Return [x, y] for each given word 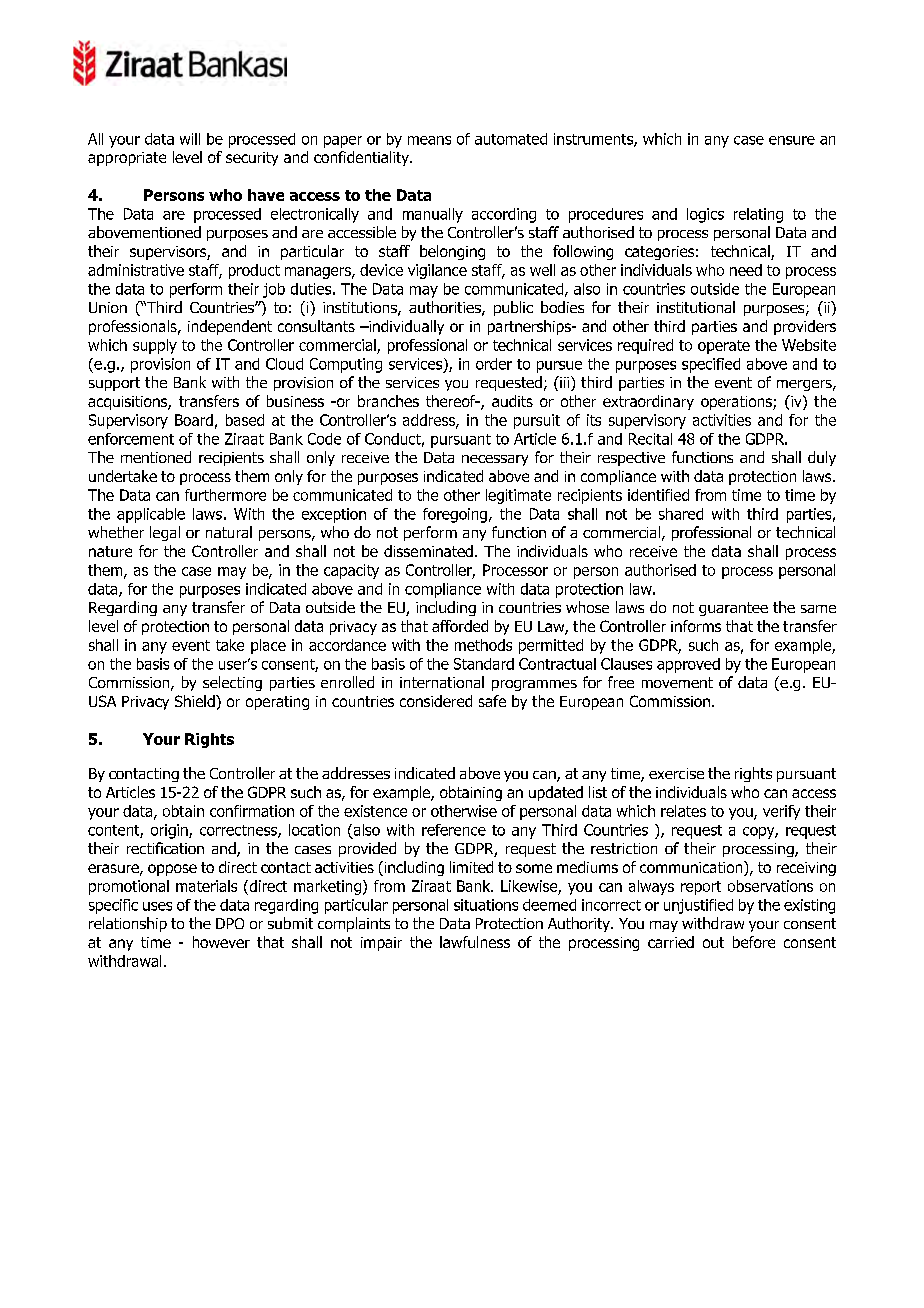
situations [486, 905]
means [429, 140]
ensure [792, 140]
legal [165, 533]
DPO [230, 923]
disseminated [428, 551]
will [190, 139]
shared [681, 514]
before [754, 942]
